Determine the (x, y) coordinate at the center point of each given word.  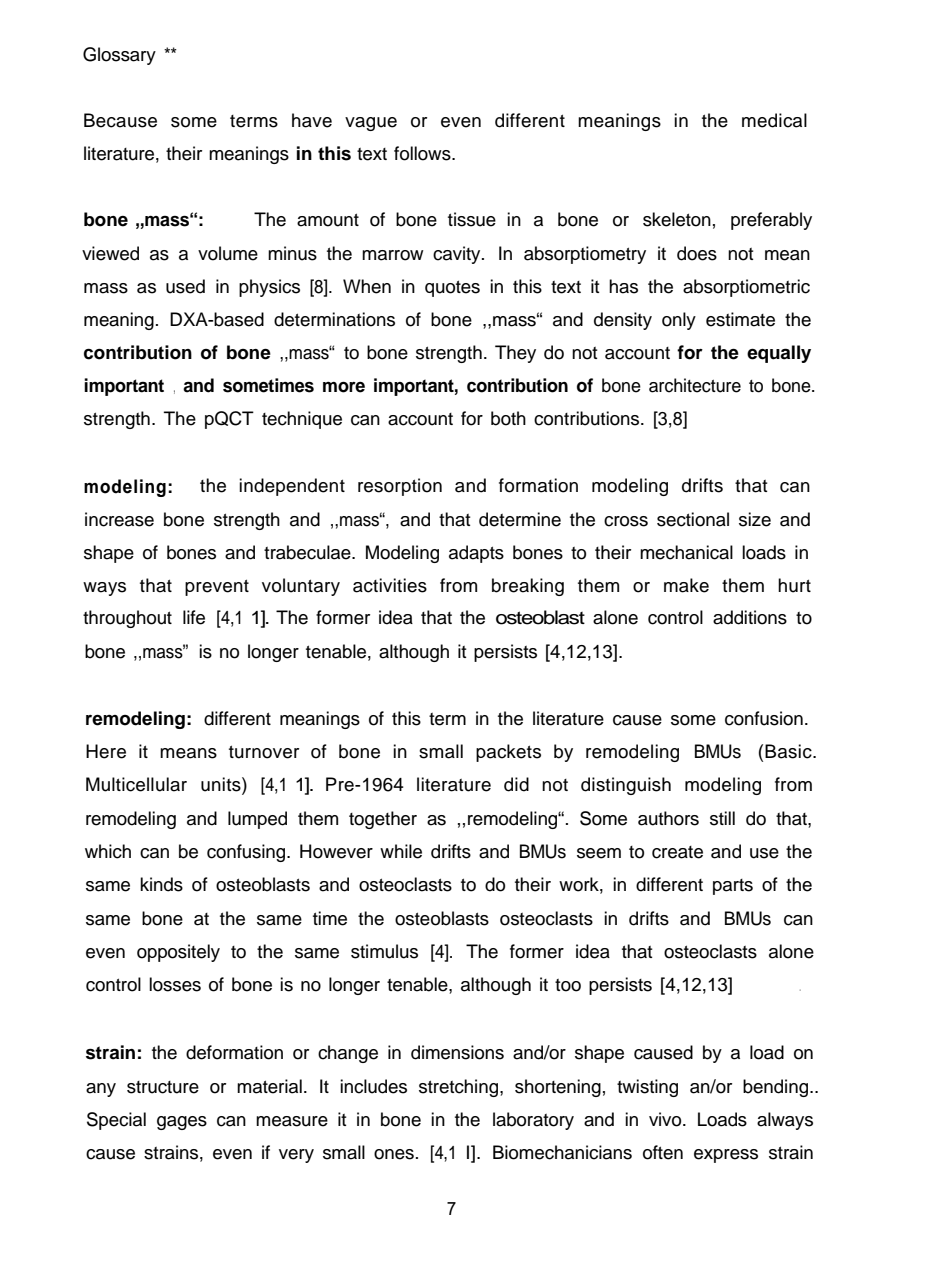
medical (774, 120)
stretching (460, 1088)
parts (733, 887)
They (515, 354)
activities (390, 585)
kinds (161, 884)
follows (423, 153)
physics (269, 288)
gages (182, 1123)
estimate (740, 319)
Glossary (119, 56)
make (686, 585)
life (194, 617)
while (401, 851)
